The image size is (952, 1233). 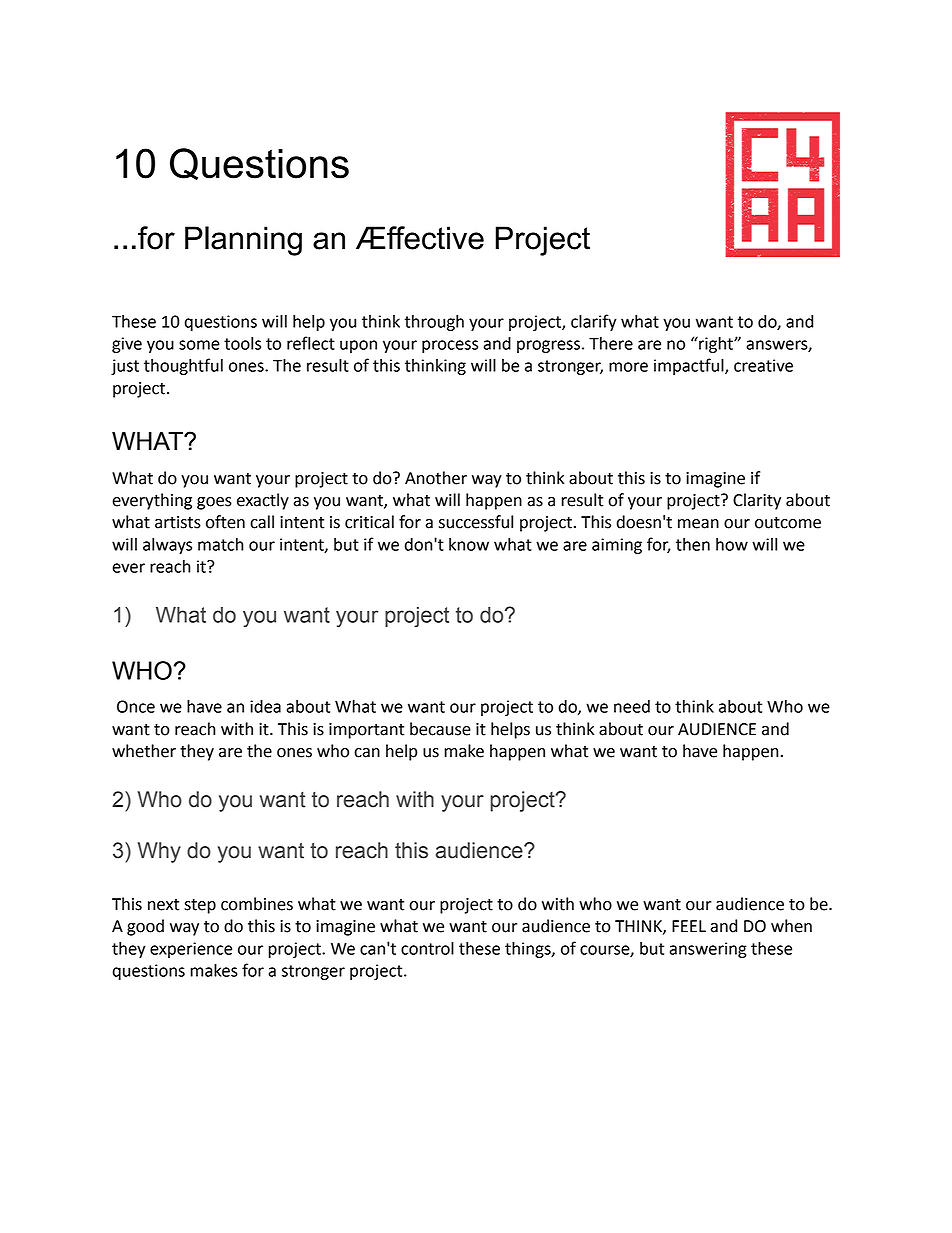 I want to click on because, so click(x=440, y=729).
